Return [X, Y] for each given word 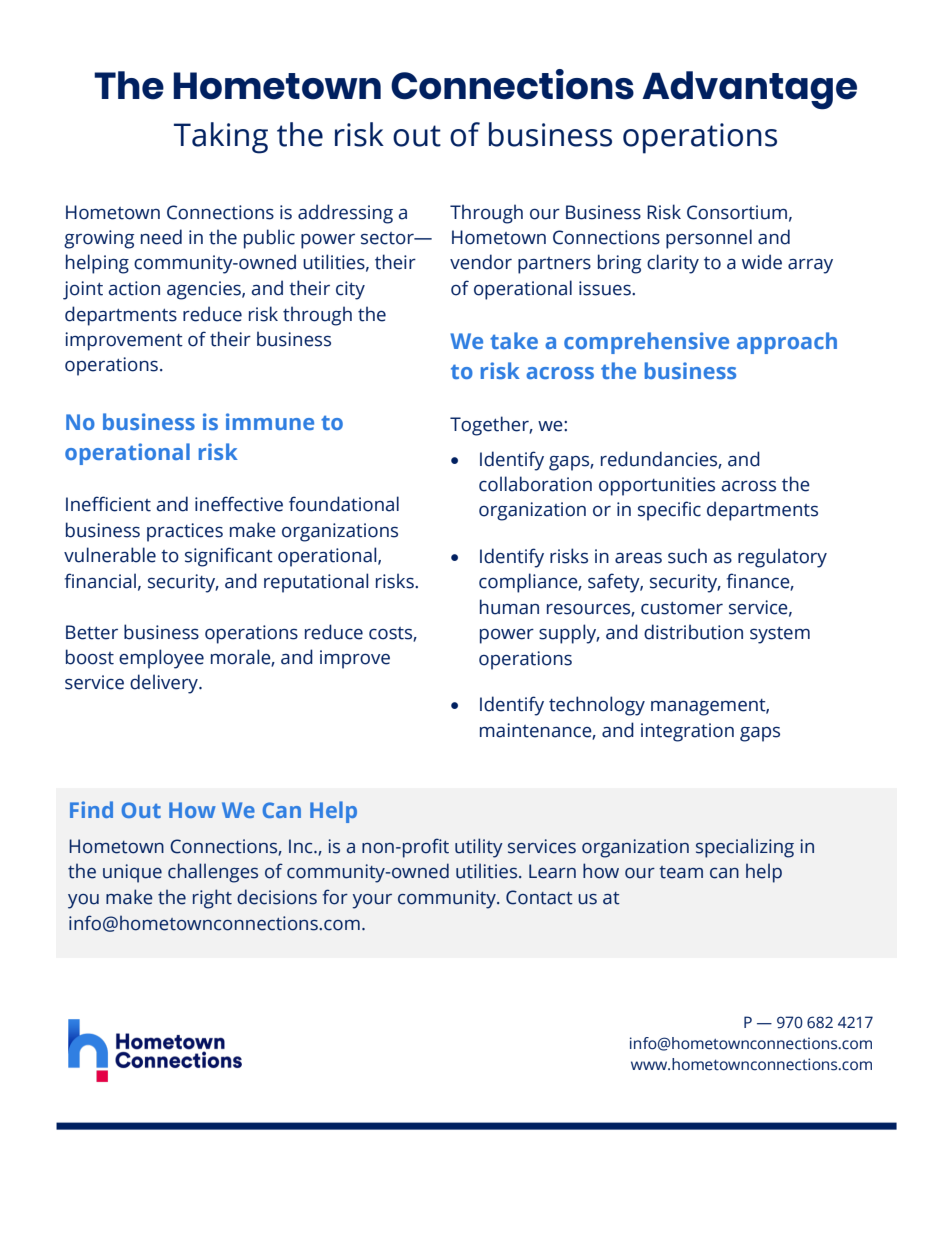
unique [132, 873]
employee [161, 659]
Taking [221, 138]
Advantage [749, 90]
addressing [345, 214]
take [514, 340]
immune [270, 421]
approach [787, 343]
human [509, 607]
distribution [693, 632]
